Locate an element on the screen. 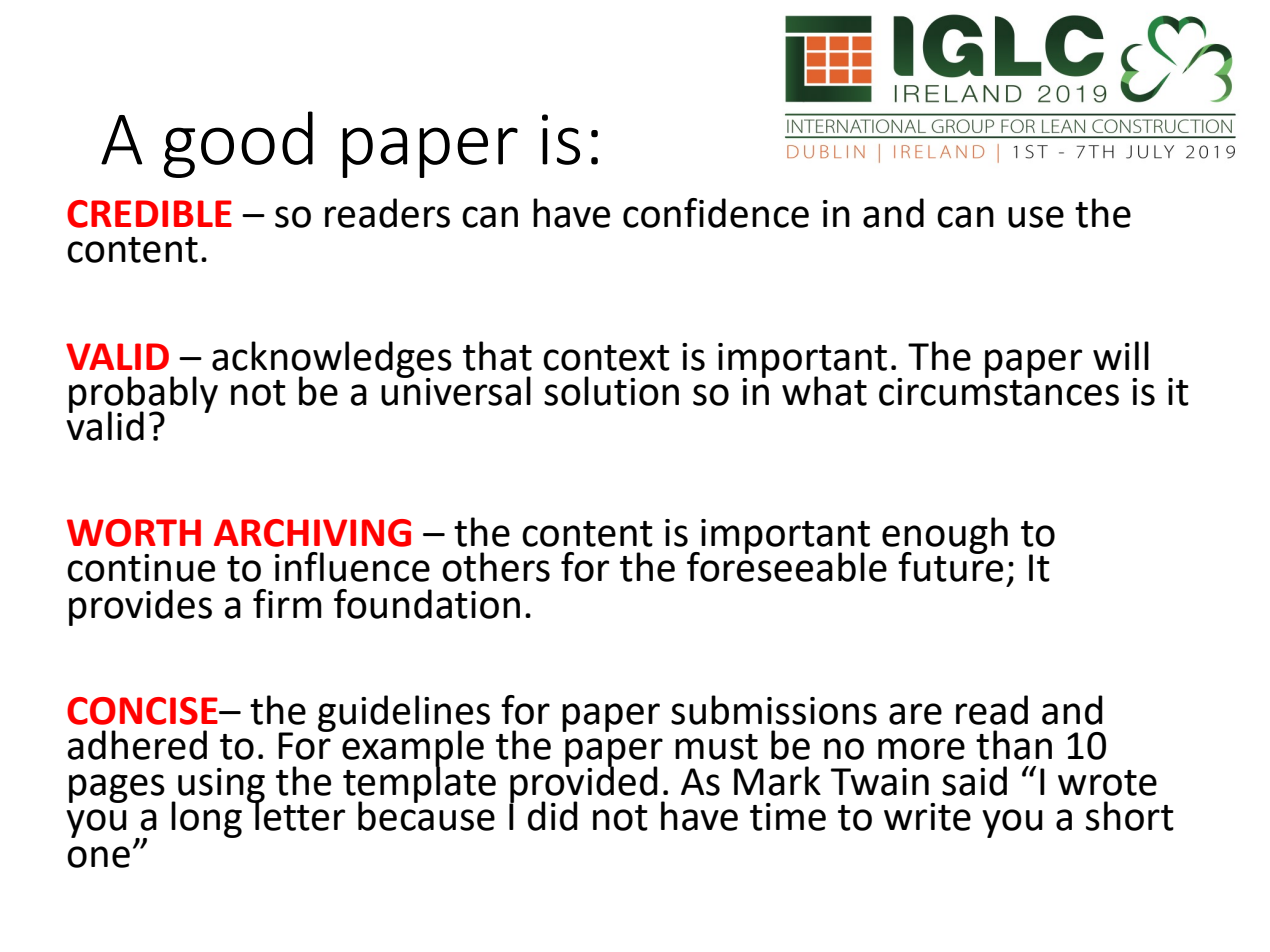 The image size is (1270, 952). CONCISE is located at coordinates (143, 711).
